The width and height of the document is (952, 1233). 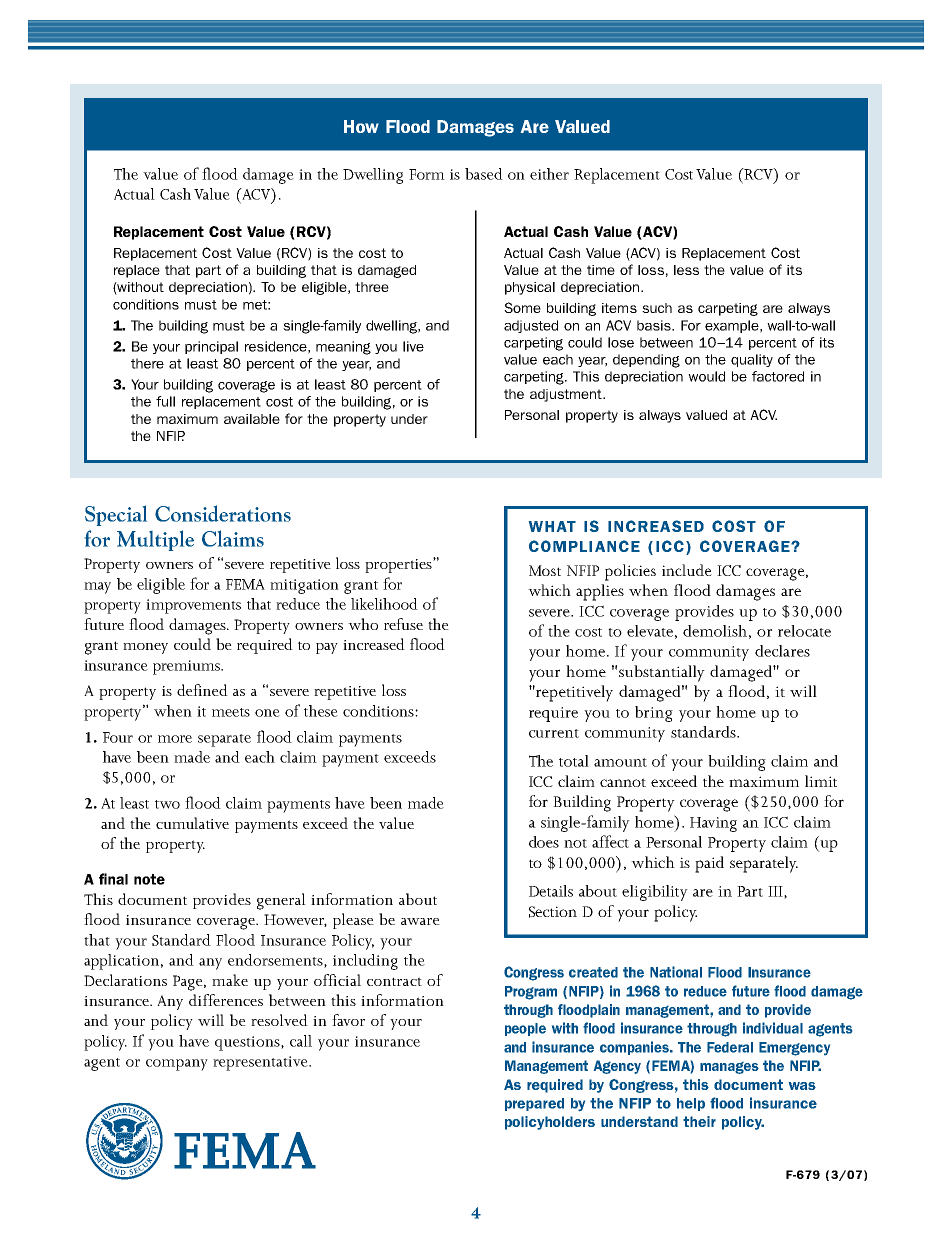 What do you see at coordinates (544, 842) in the document?
I see `does` at bounding box center [544, 842].
